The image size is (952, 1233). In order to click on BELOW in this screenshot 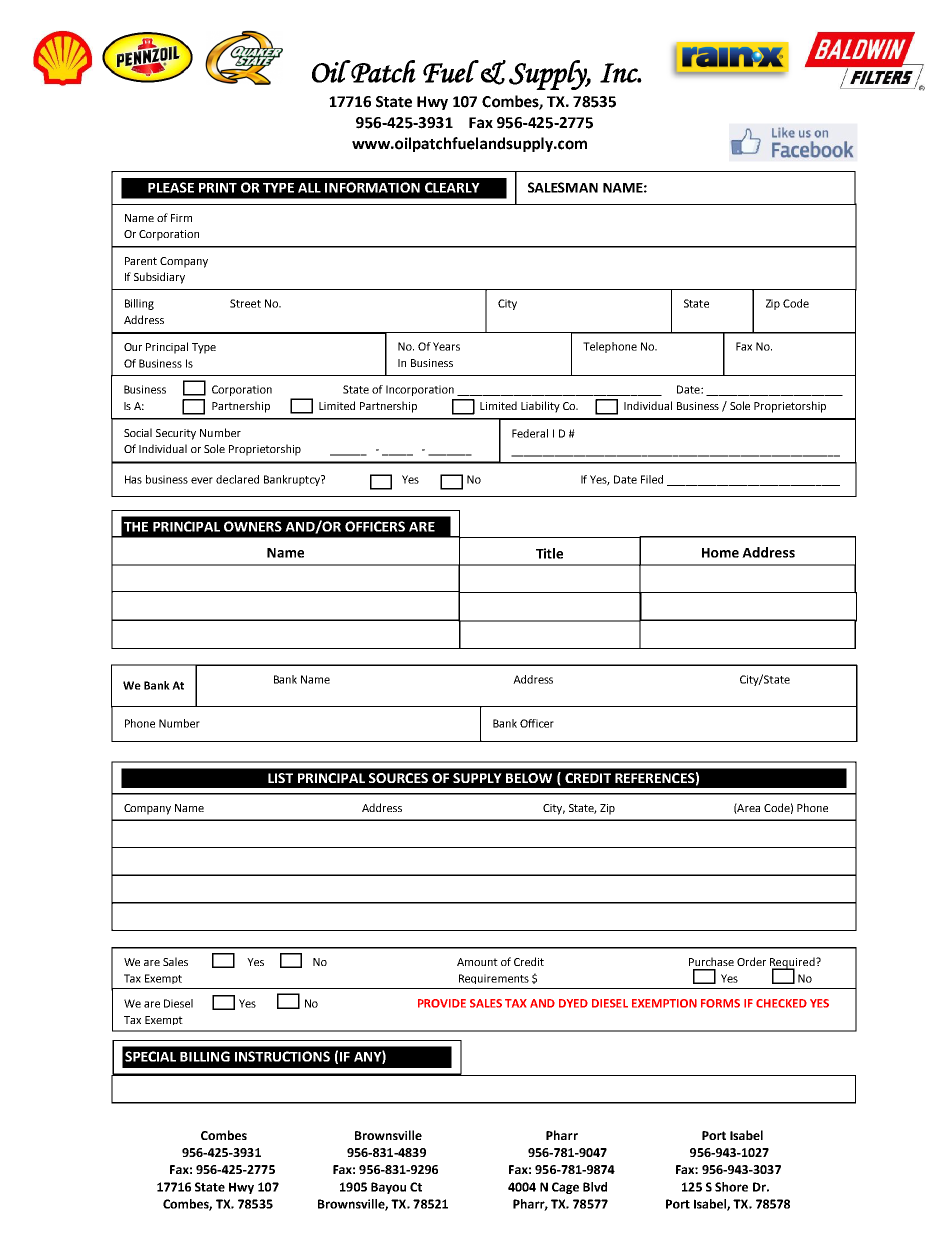, I will do `click(529, 778)`.
